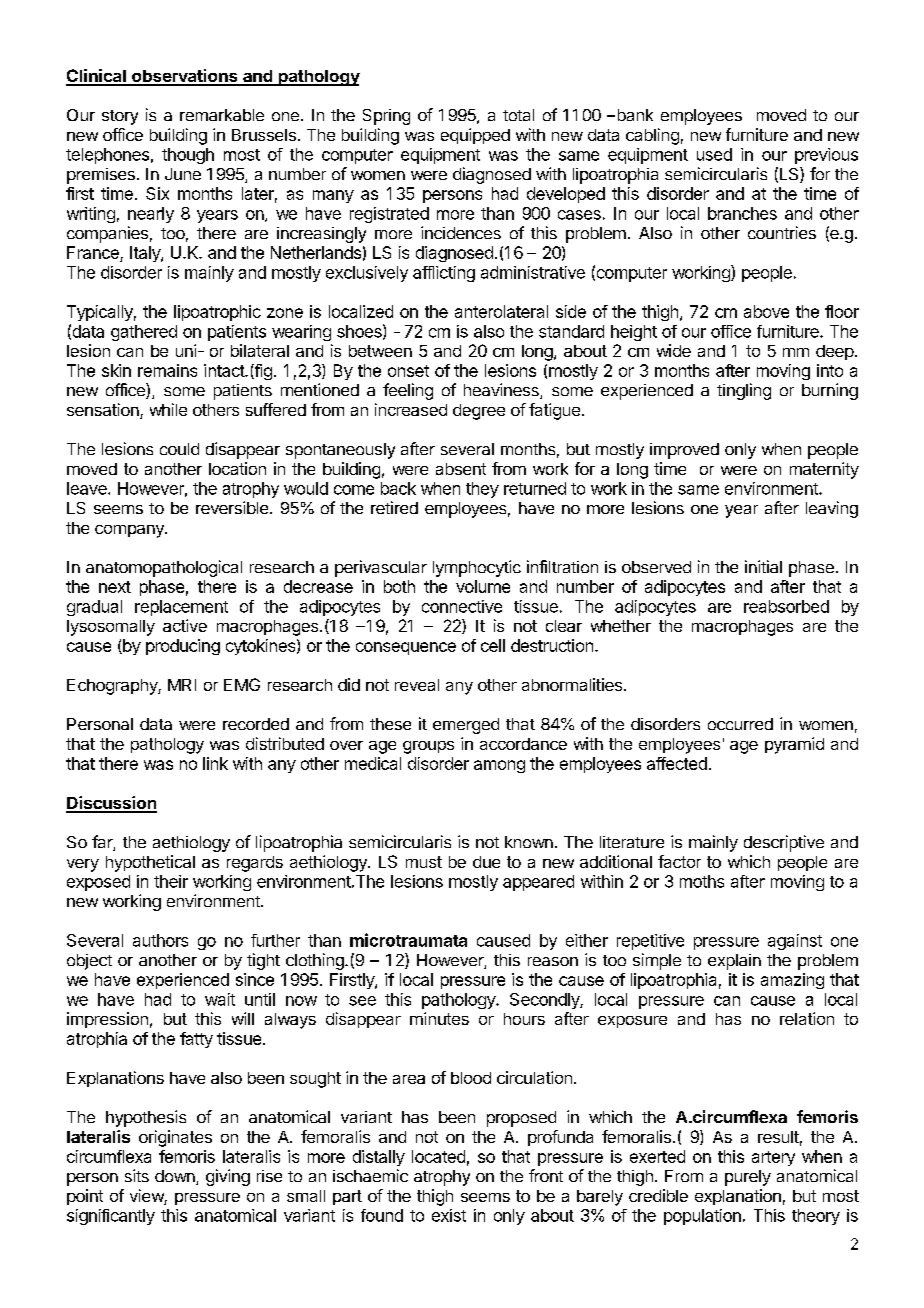  I want to click on located, so click(438, 1156).
